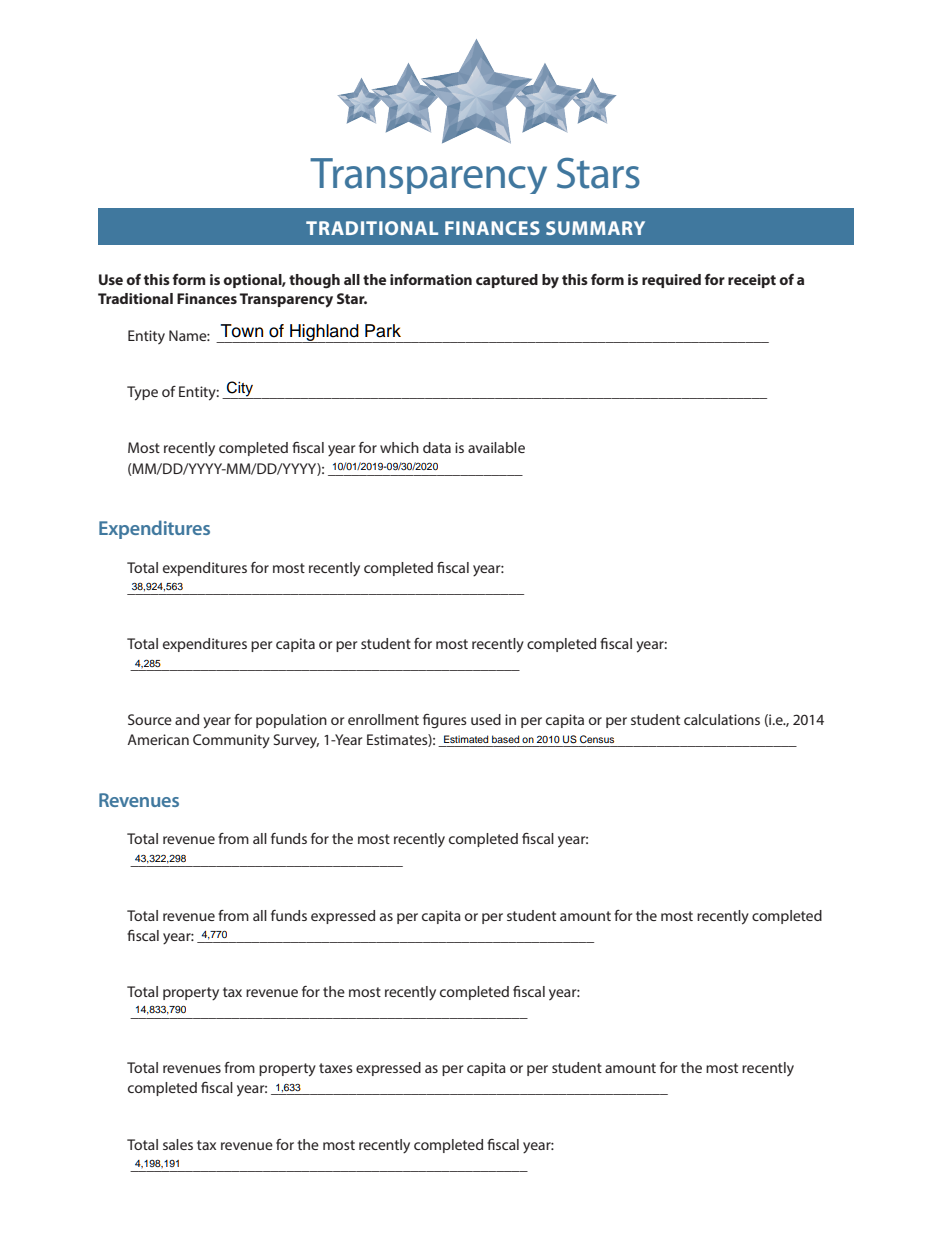 The height and width of the screenshot is (1233, 952). What do you see at coordinates (336, 1068) in the screenshot?
I see `taxes` at bounding box center [336, 1068].
